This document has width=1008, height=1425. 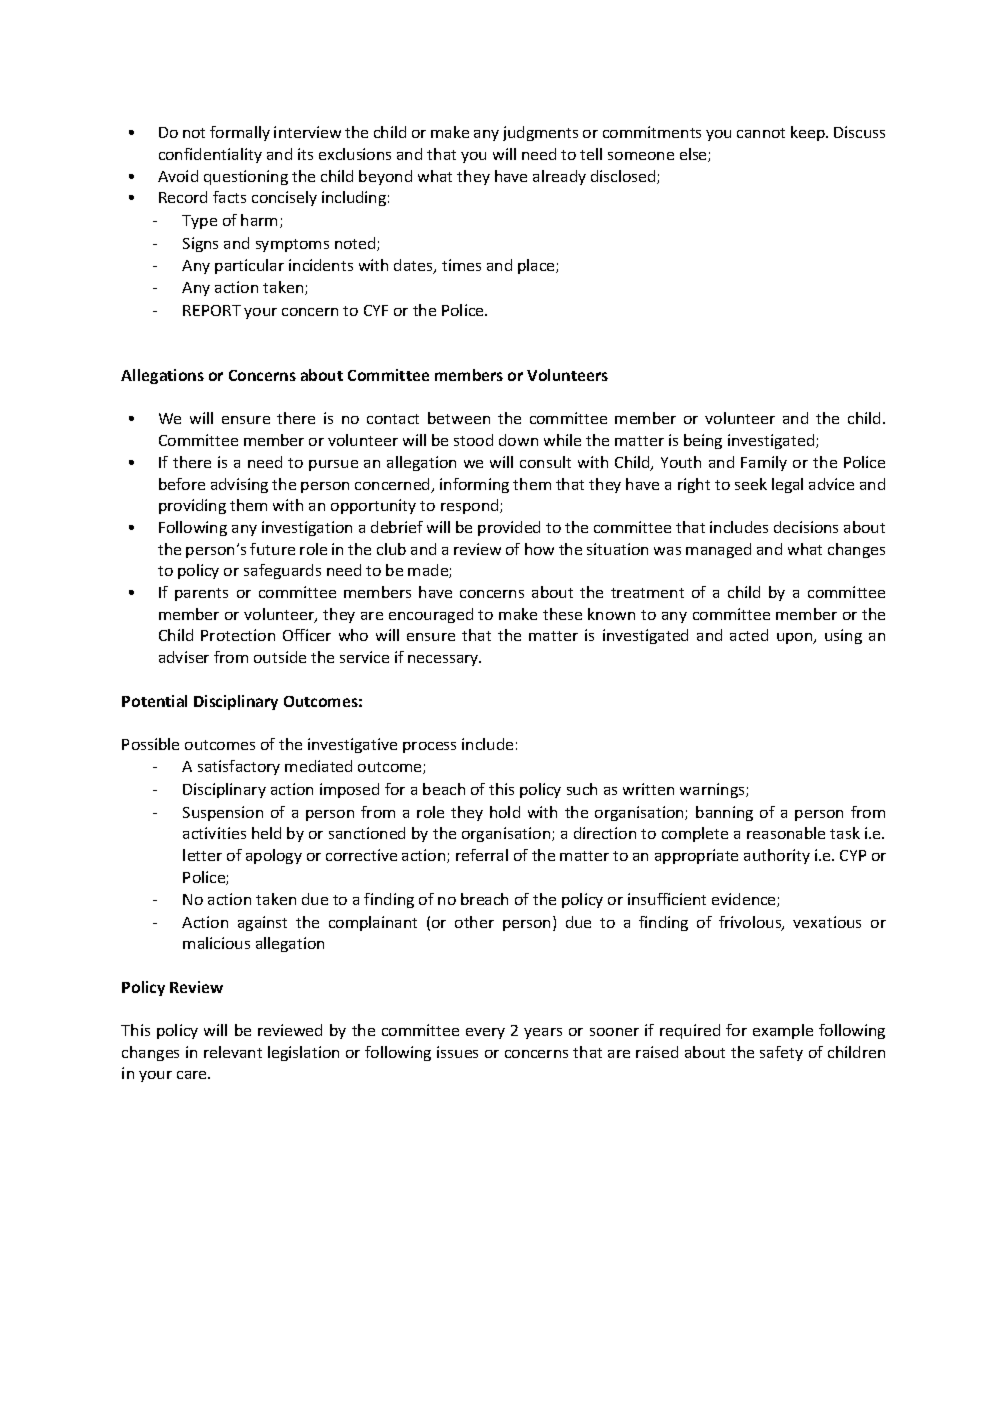 I want to click on these, so click(x=562, y=614).
